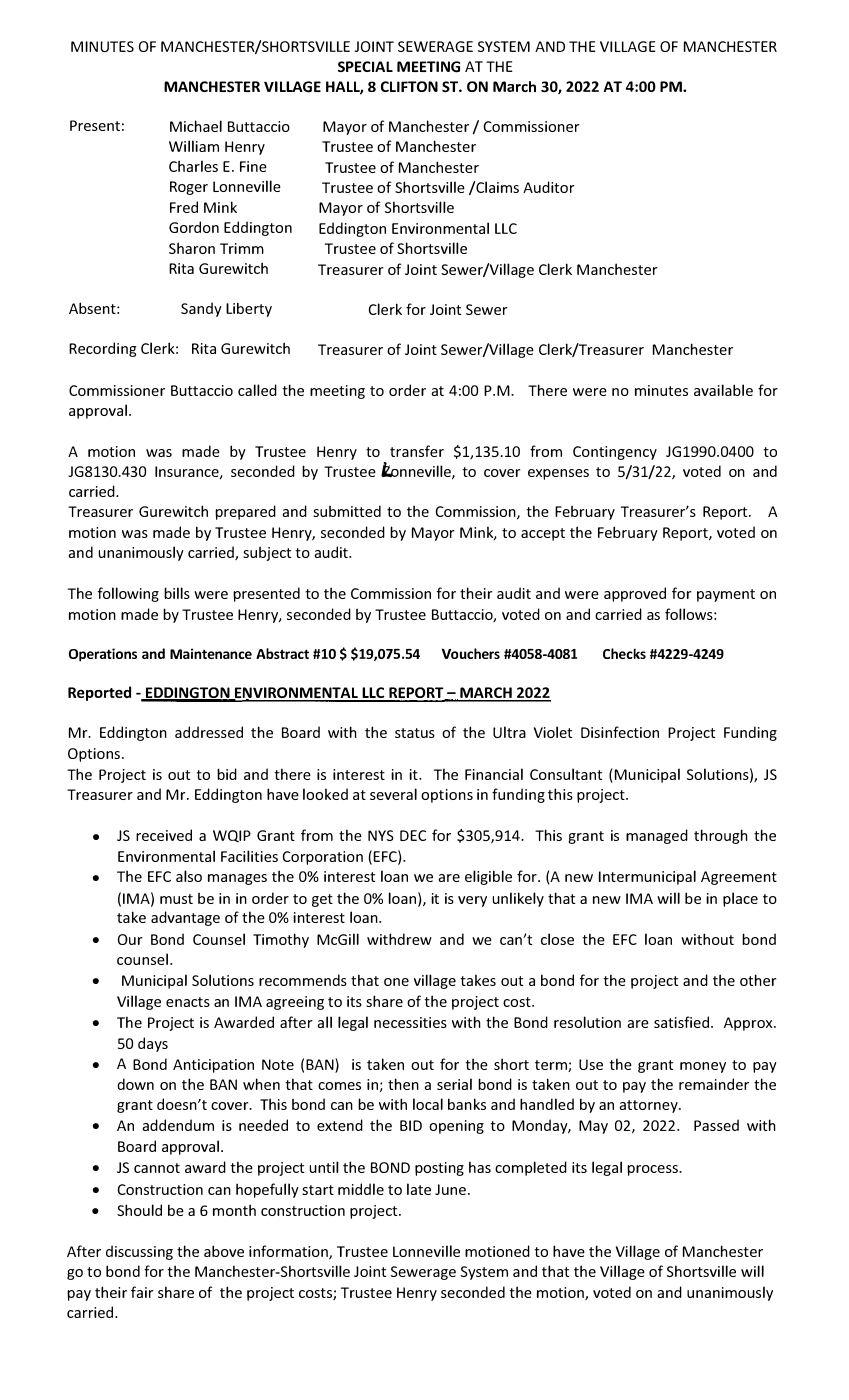 This document has height=1400, width=849. I want to click on discussing, so click(139, 1252).
